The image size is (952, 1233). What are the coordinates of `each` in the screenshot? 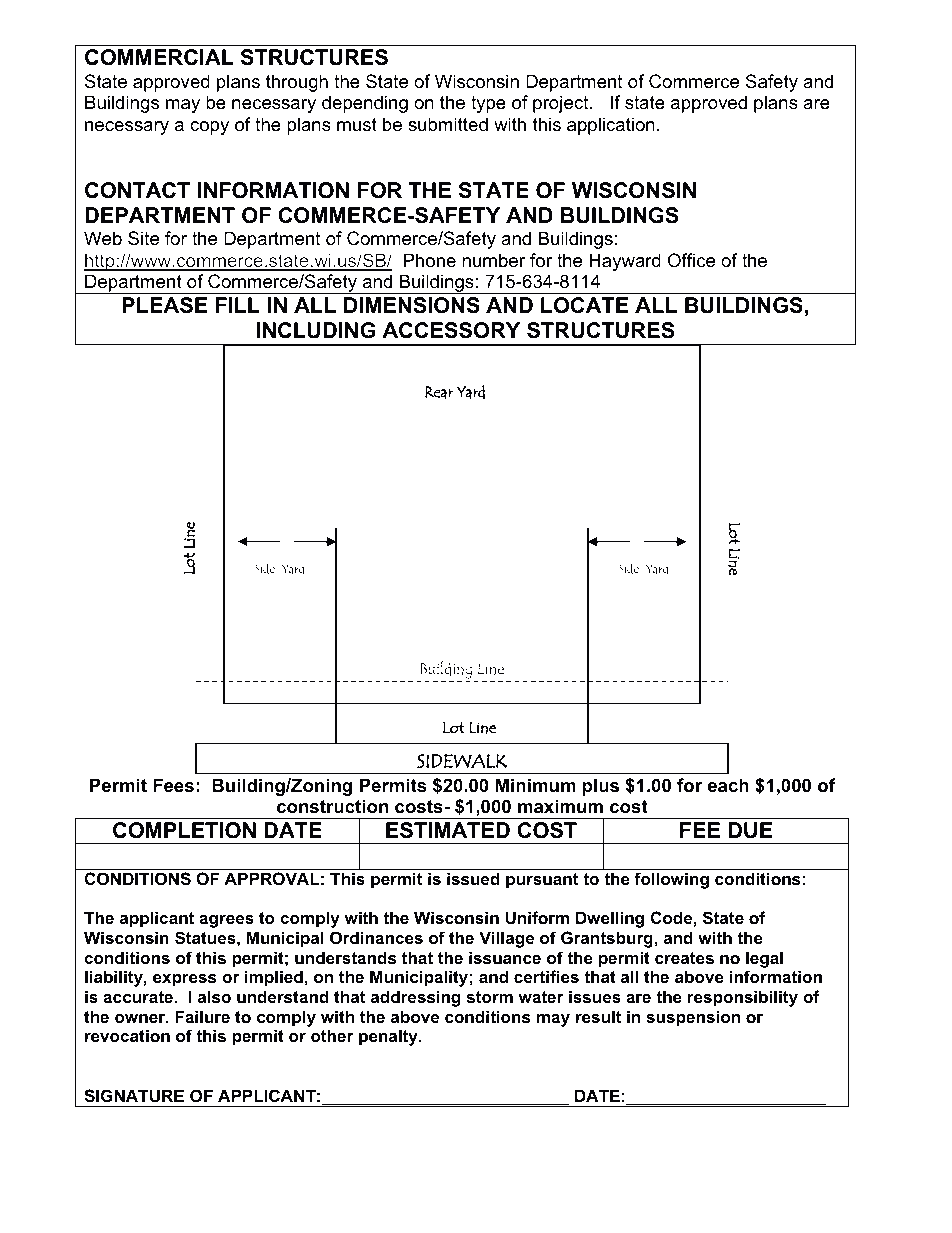 It's located at (728, 785).
